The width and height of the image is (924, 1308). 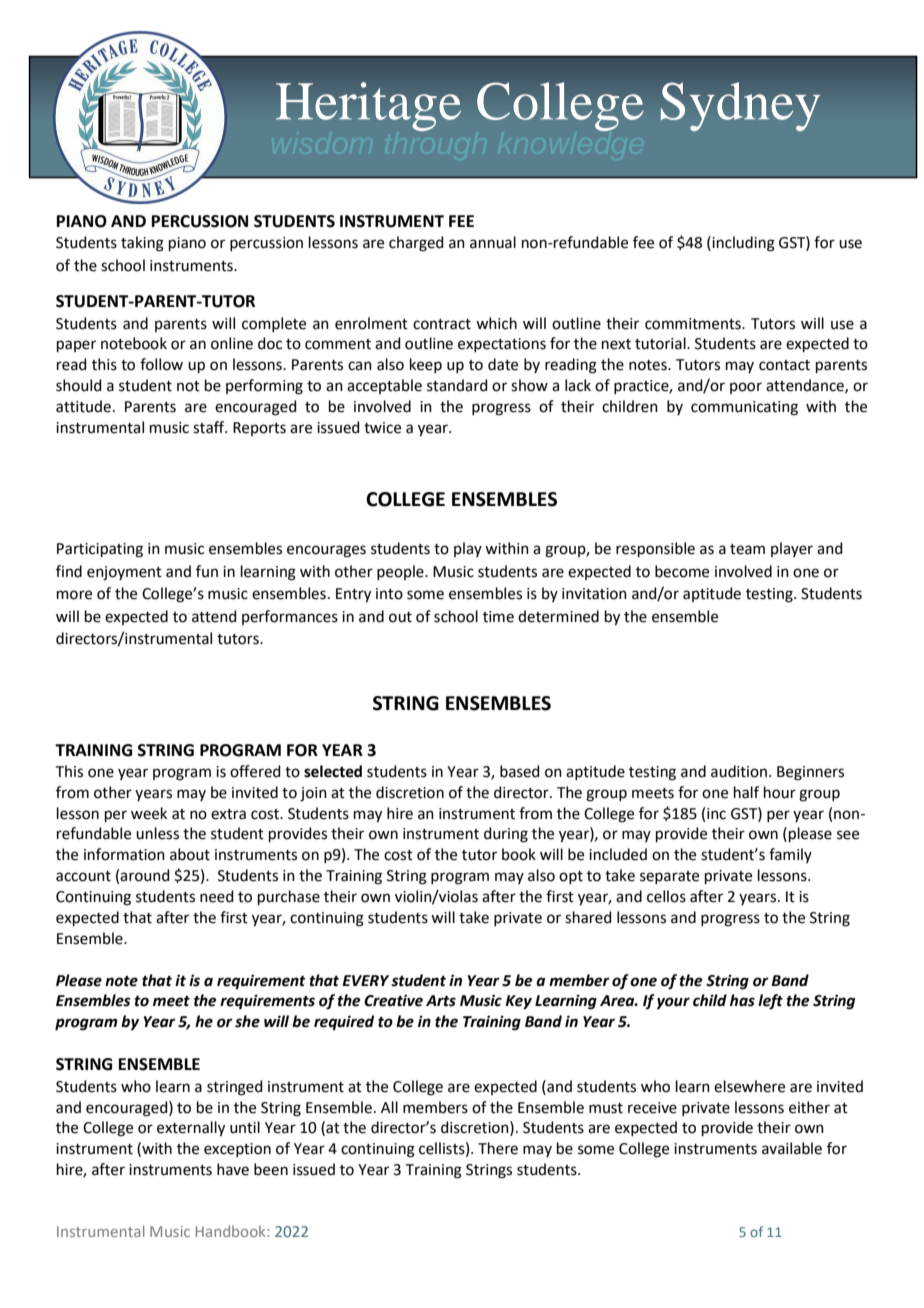 I want to click on available, so click(x=792, y=1148).
